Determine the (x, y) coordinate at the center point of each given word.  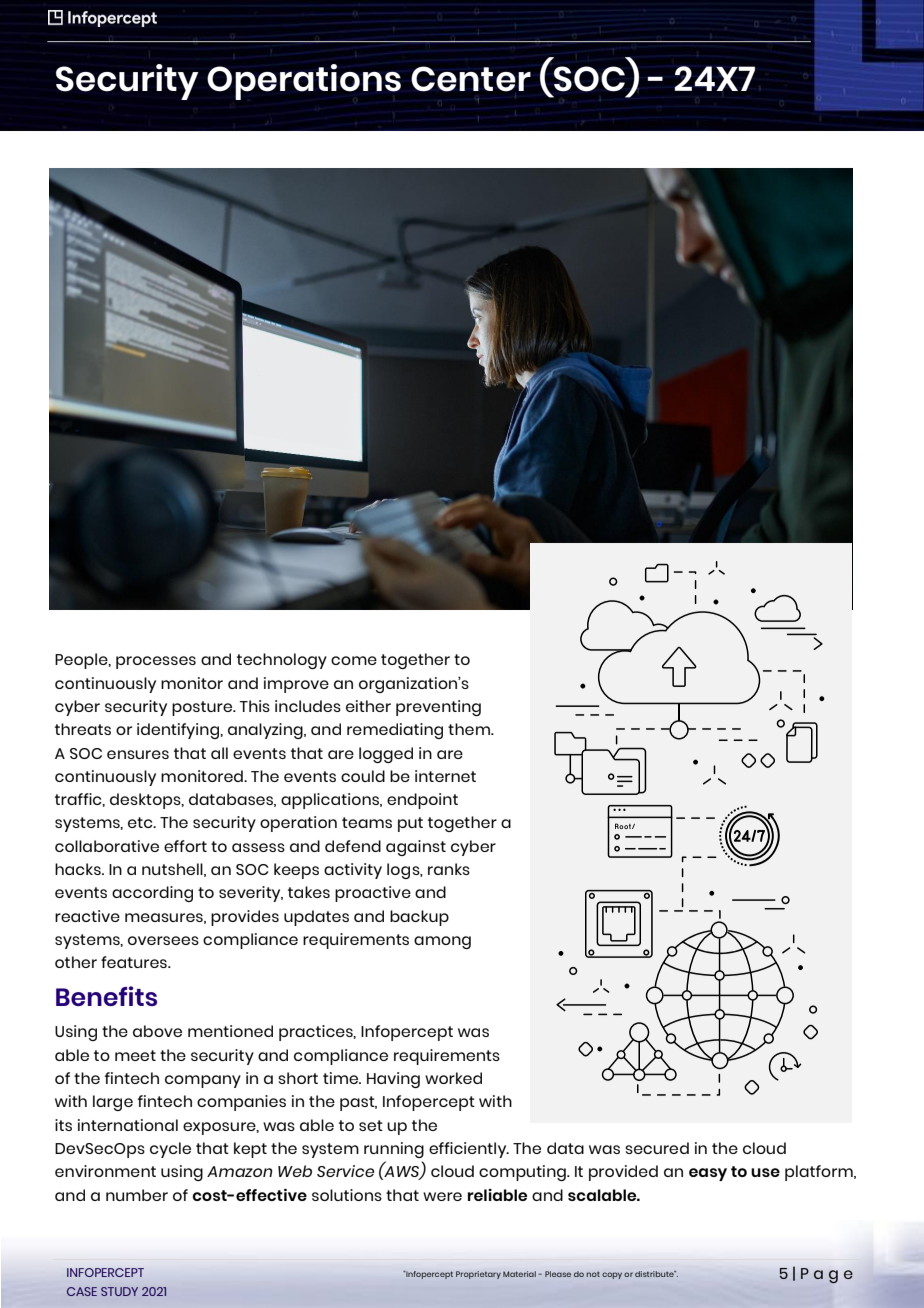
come (354, 660)
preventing (438, 708)
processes (156, 662)
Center (471, 79)
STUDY (119, 1291)
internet (445, 776)
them (470, 729)
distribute (655, 1274)
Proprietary (478, 1275)
